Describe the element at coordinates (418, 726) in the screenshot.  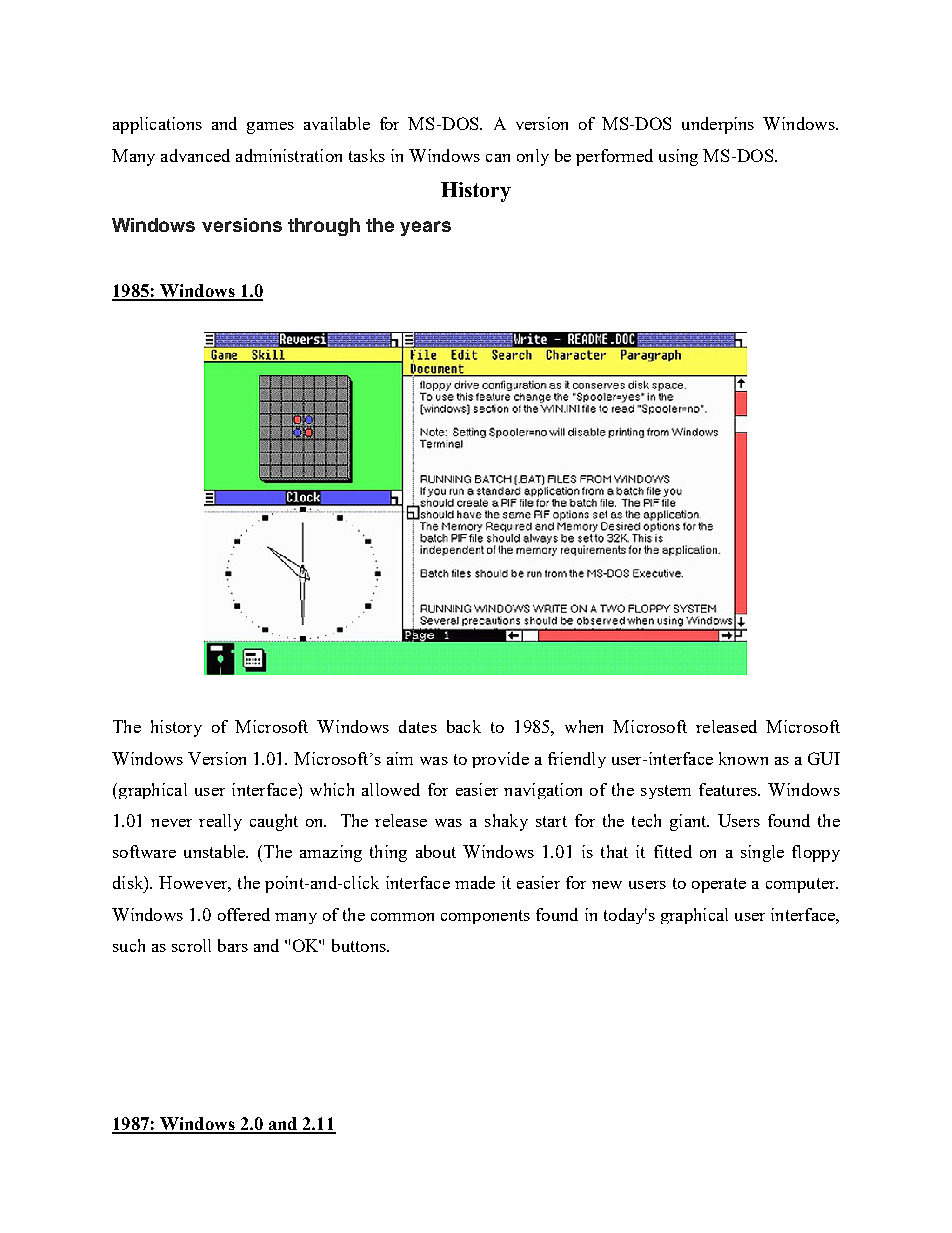
I see `dates` at that location.
